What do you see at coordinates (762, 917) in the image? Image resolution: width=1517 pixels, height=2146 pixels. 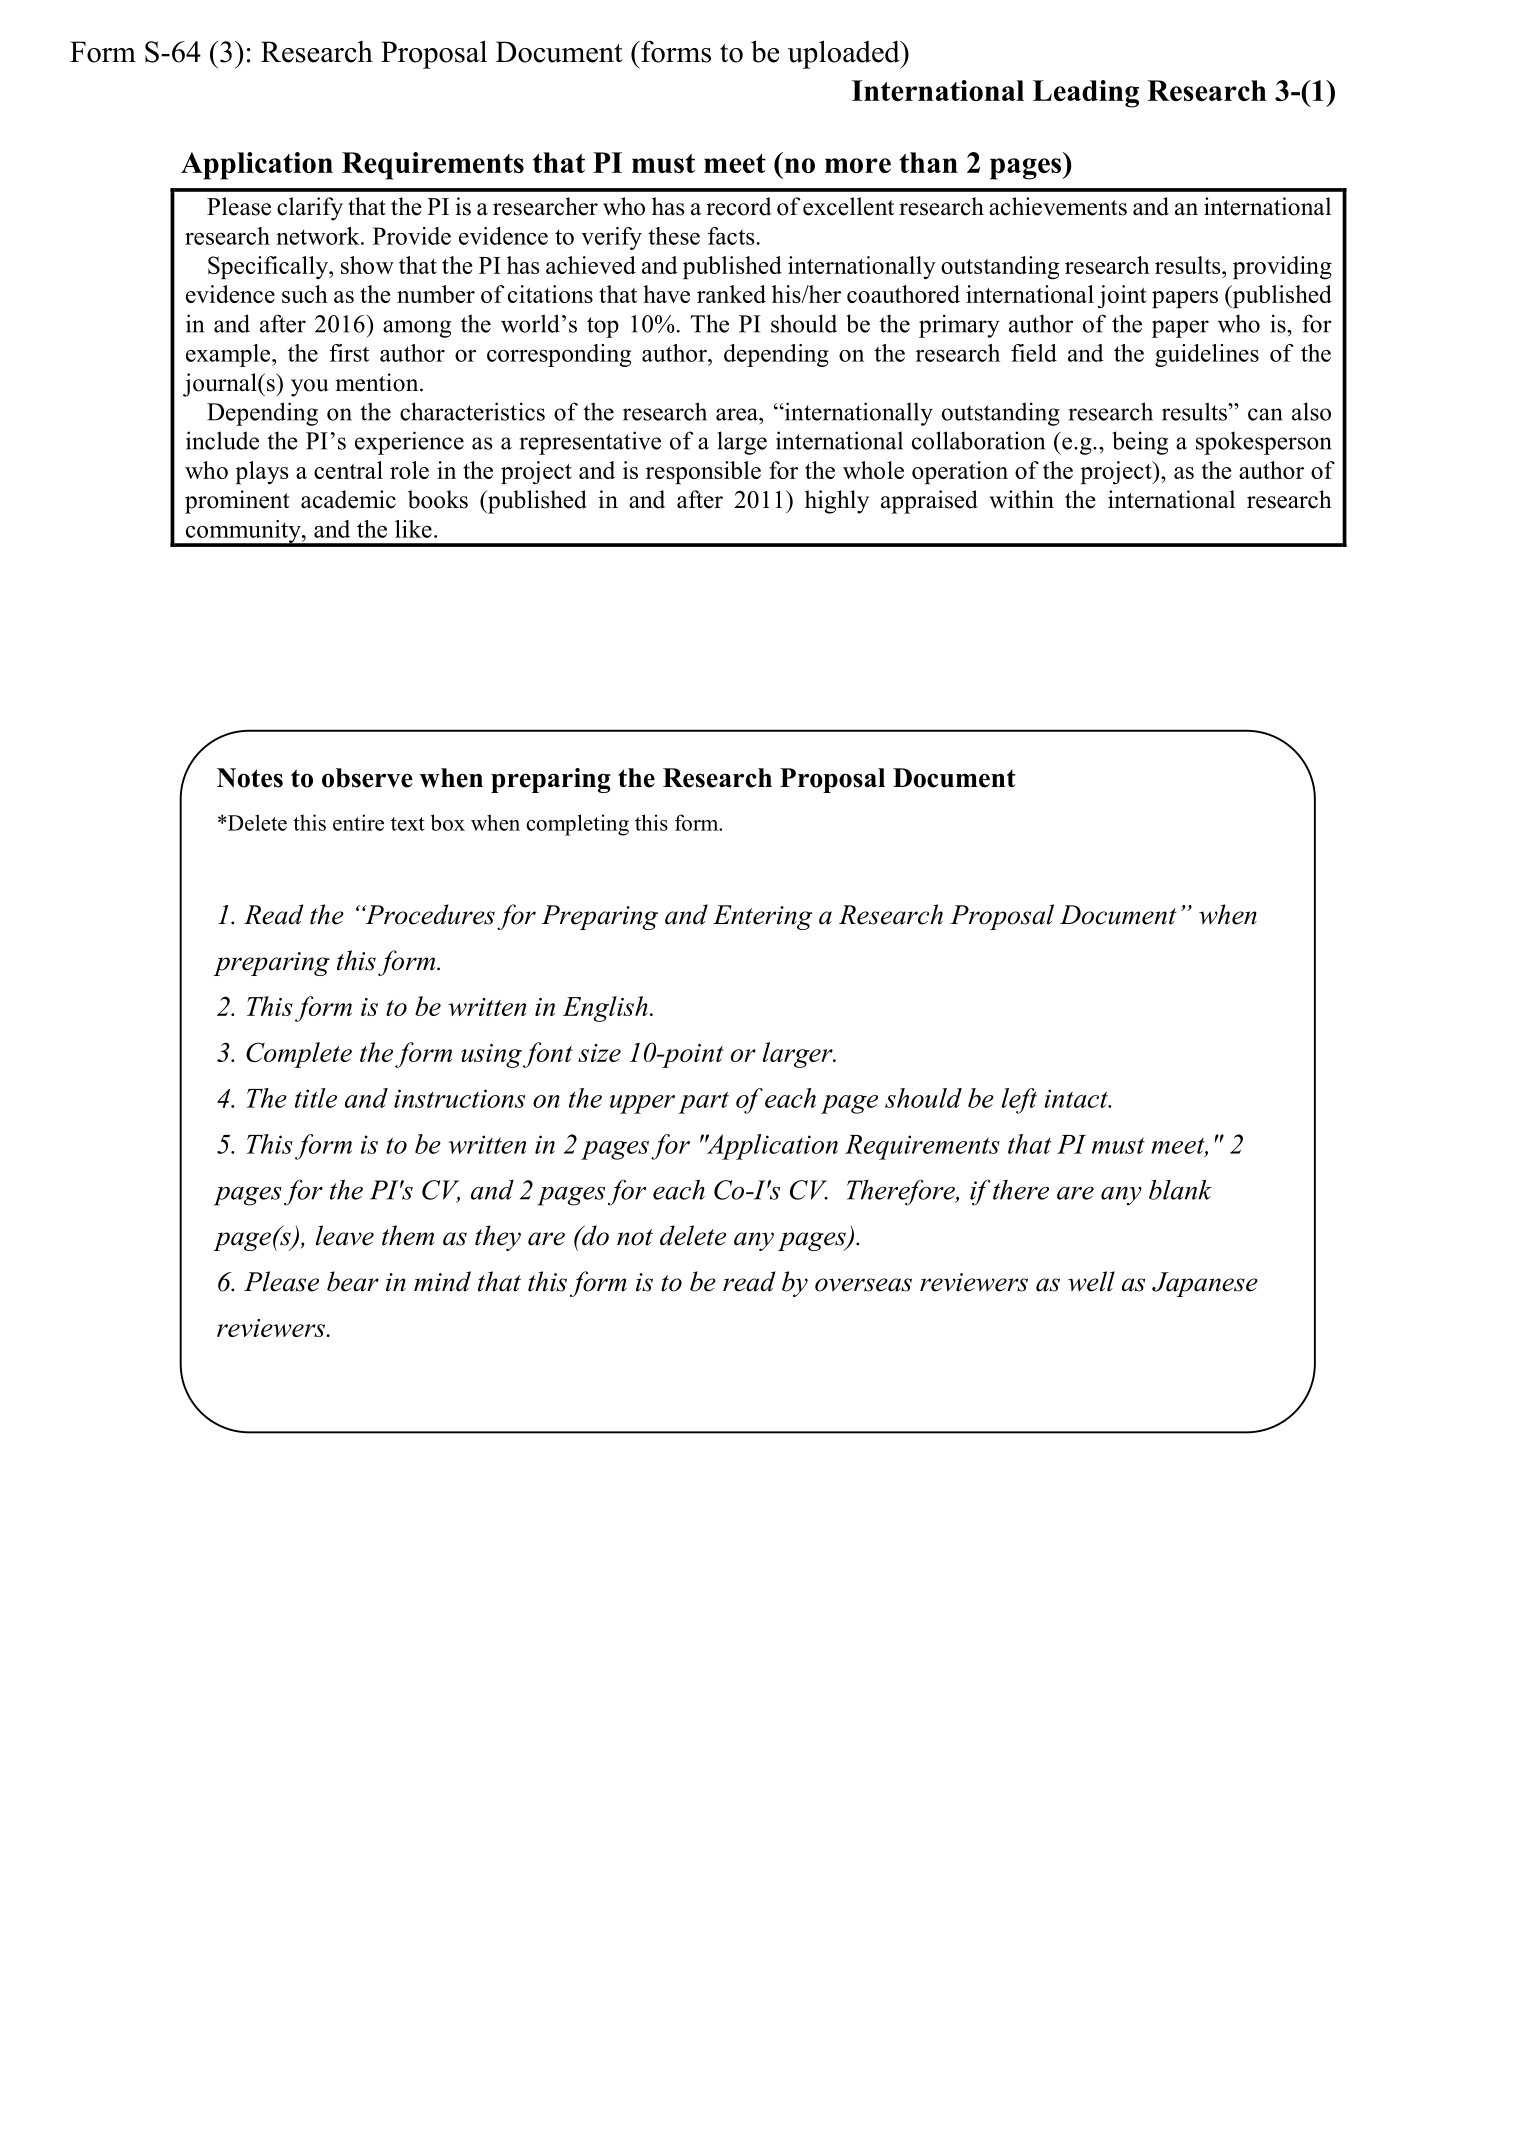 I see `Entering` at bounding box center [762, 917].
